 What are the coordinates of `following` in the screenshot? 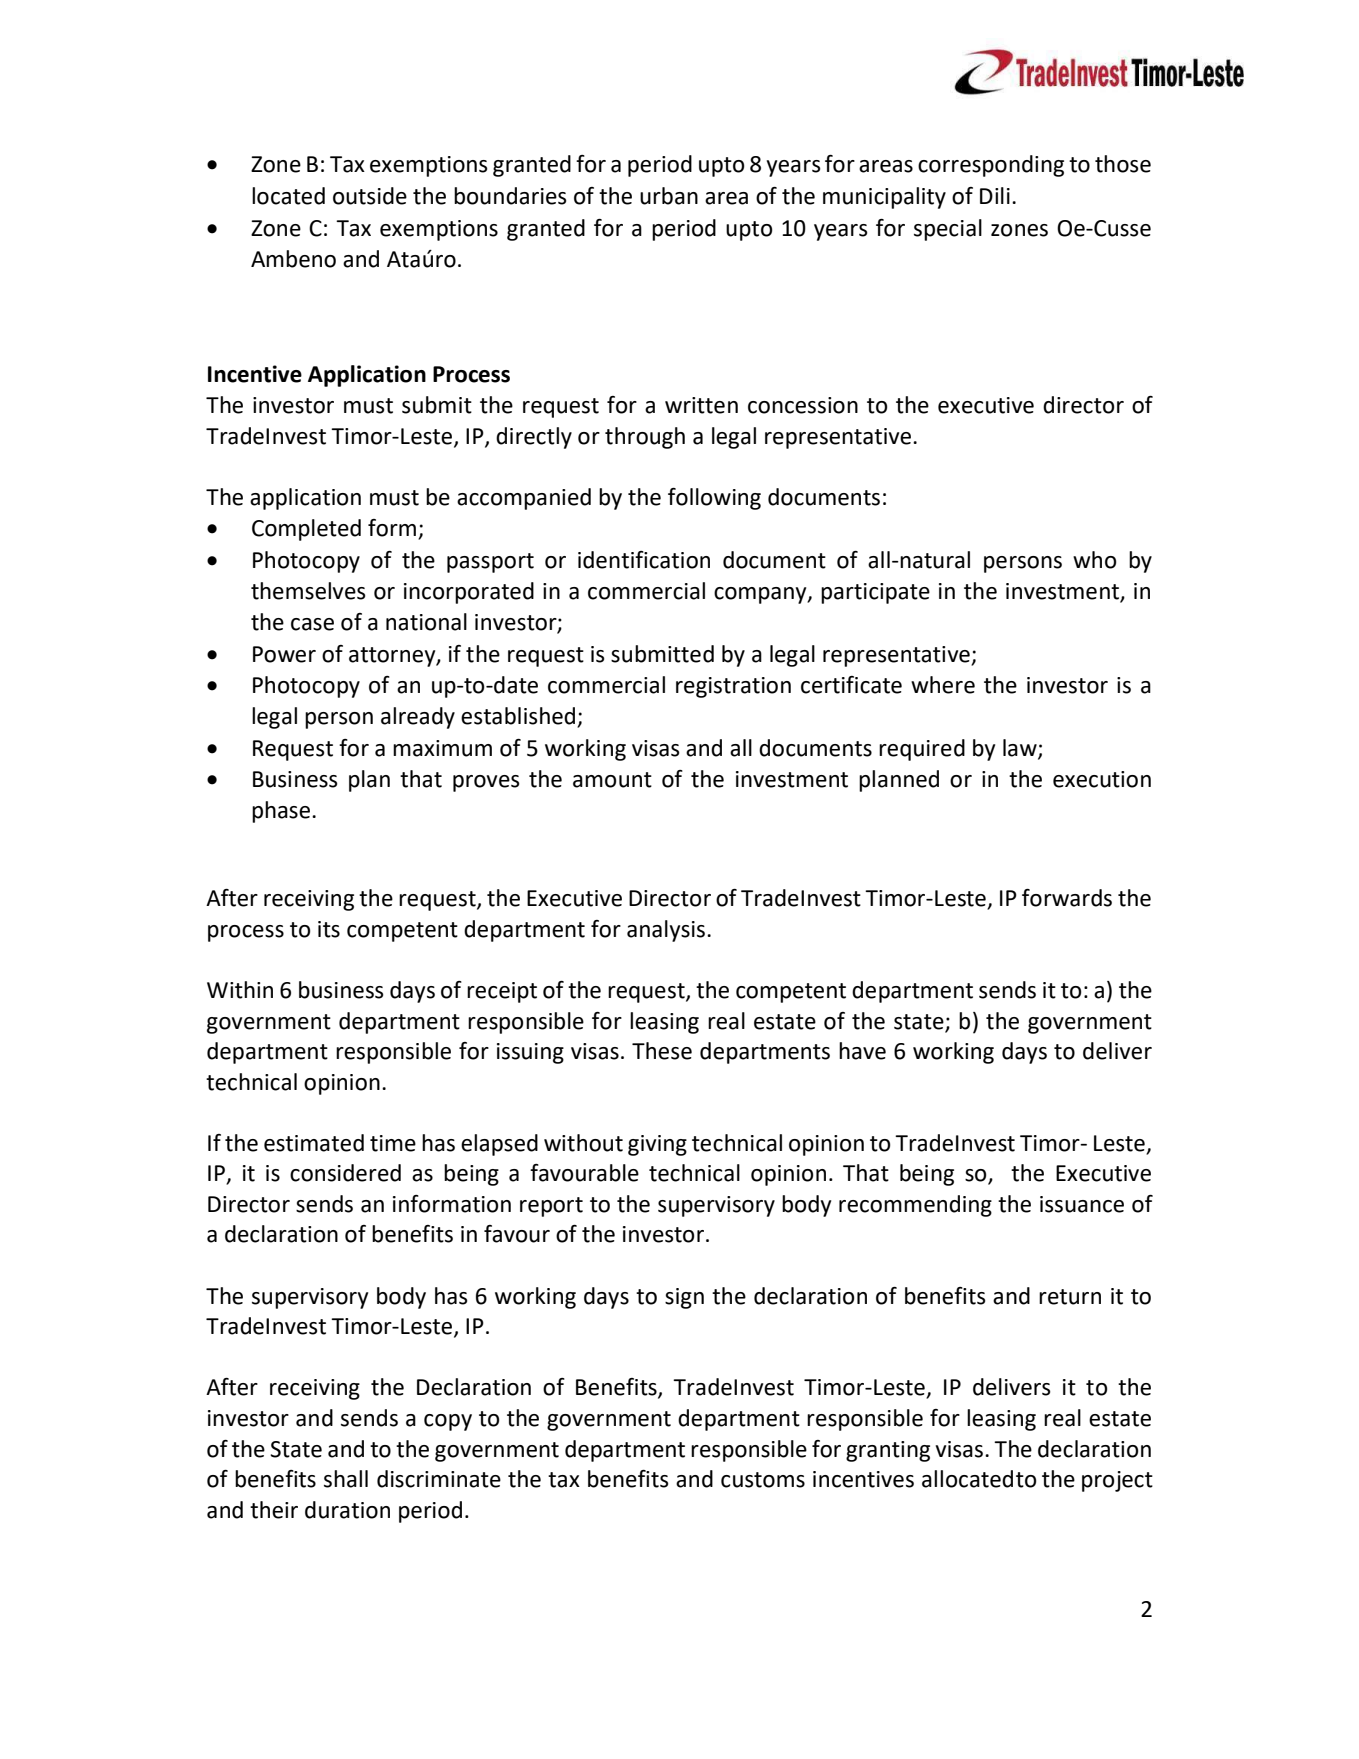 It's located at (714, 499).
